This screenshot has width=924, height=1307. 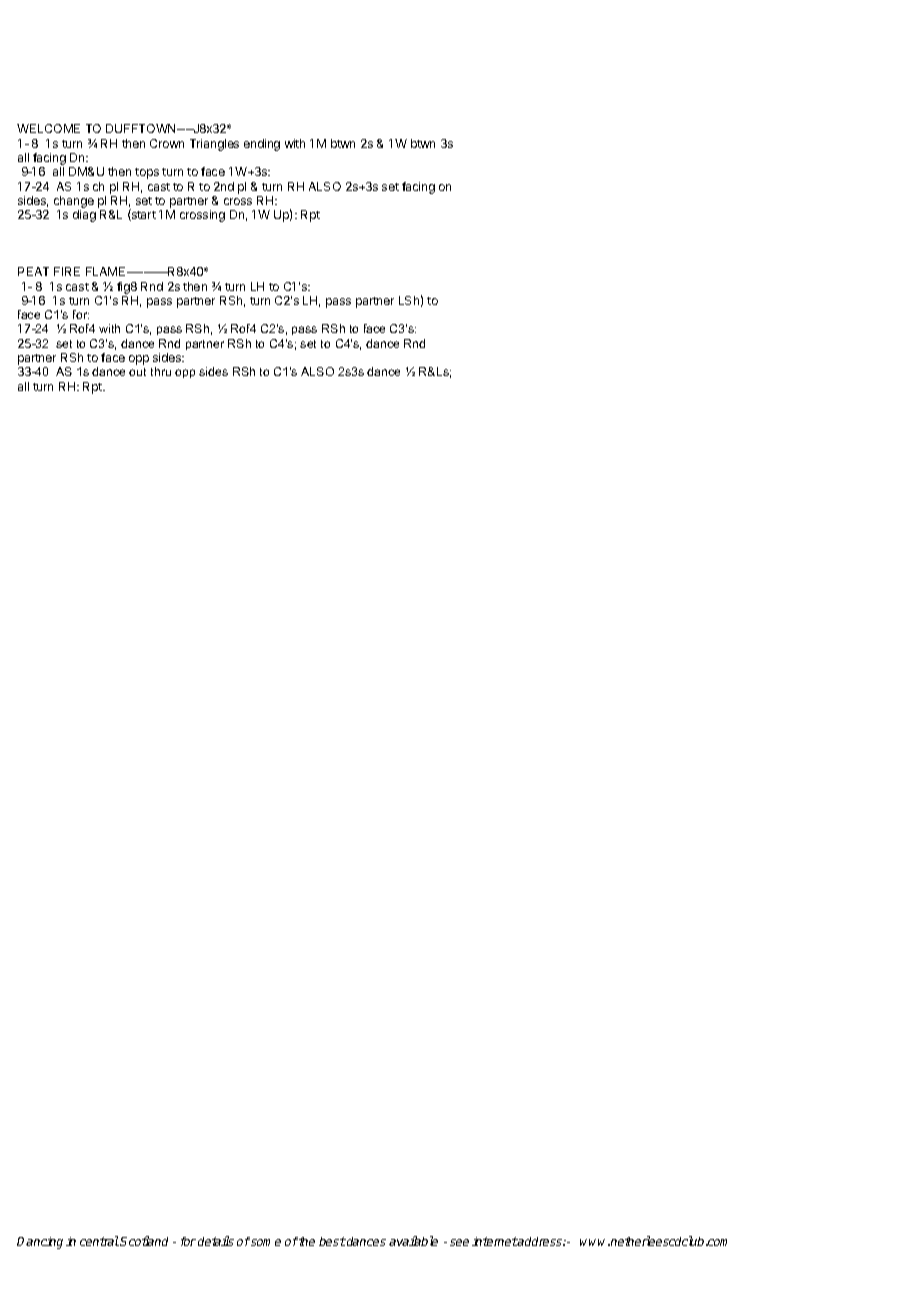 What do you see at coordinates (459, 1242) in the screenshot?
I see `see` at bounding box center [459, 1242].
